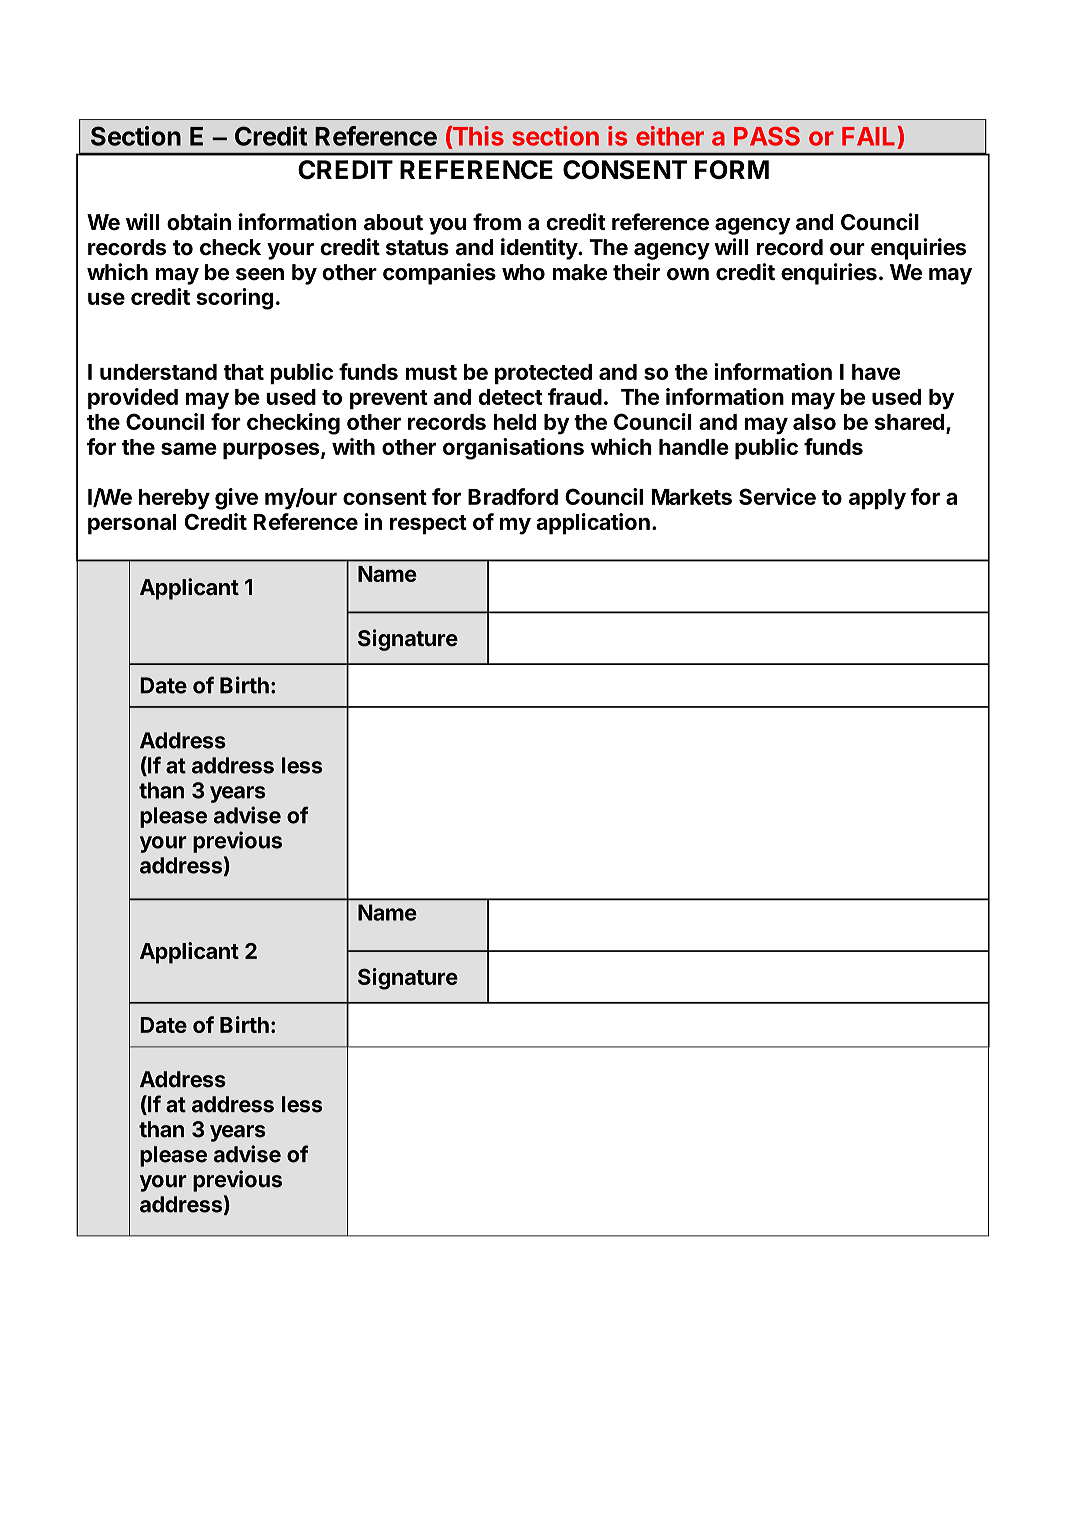 The width and height of the screenshot is (1078, 1525). What do you see at coordinates (814, 422) in the screenshot?
I see `also` at bounding box center [814, 422].
